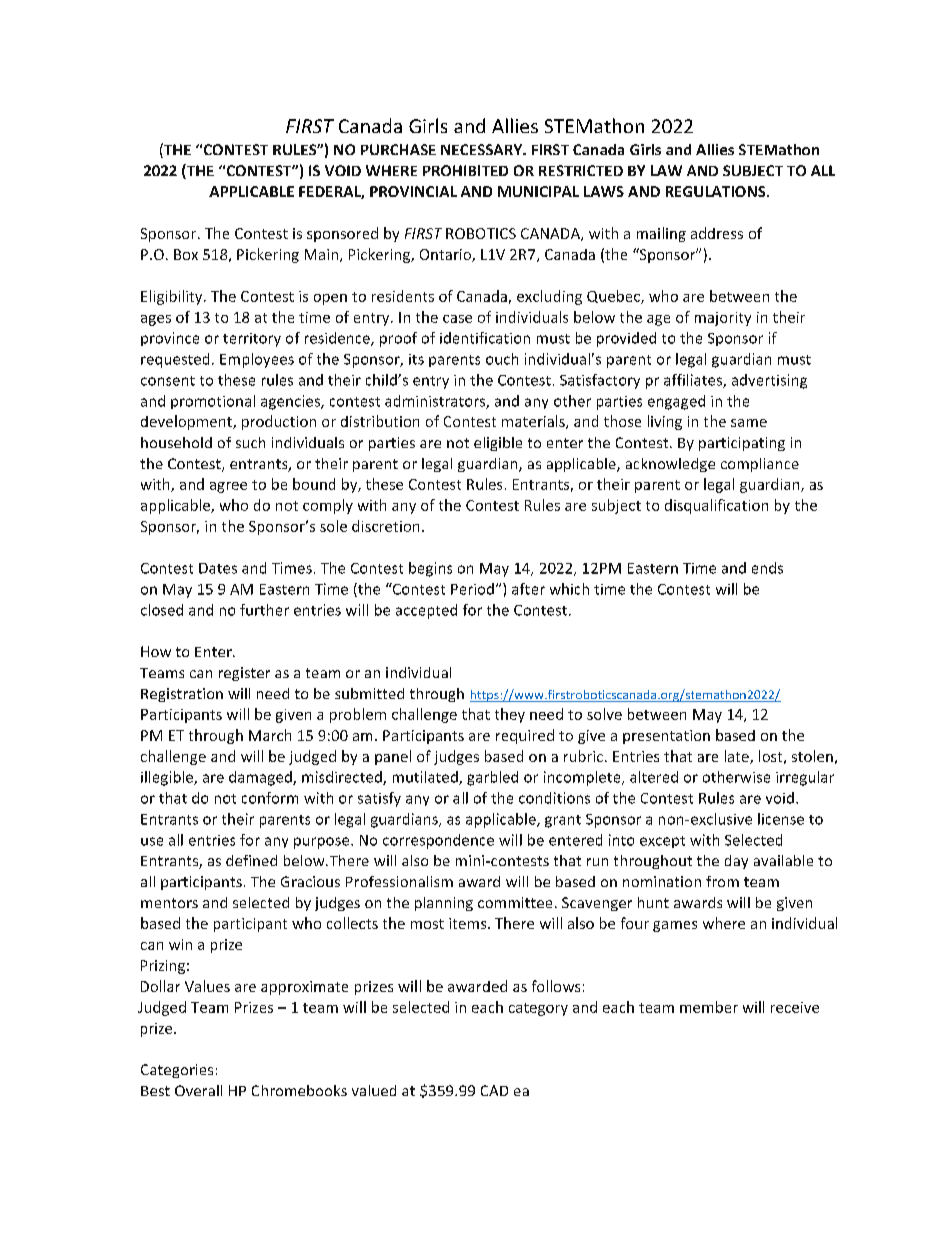 This page has height=1233, width=952. Describe the element at coordinates (186, 254) in the page. I see `Box` at that location.
